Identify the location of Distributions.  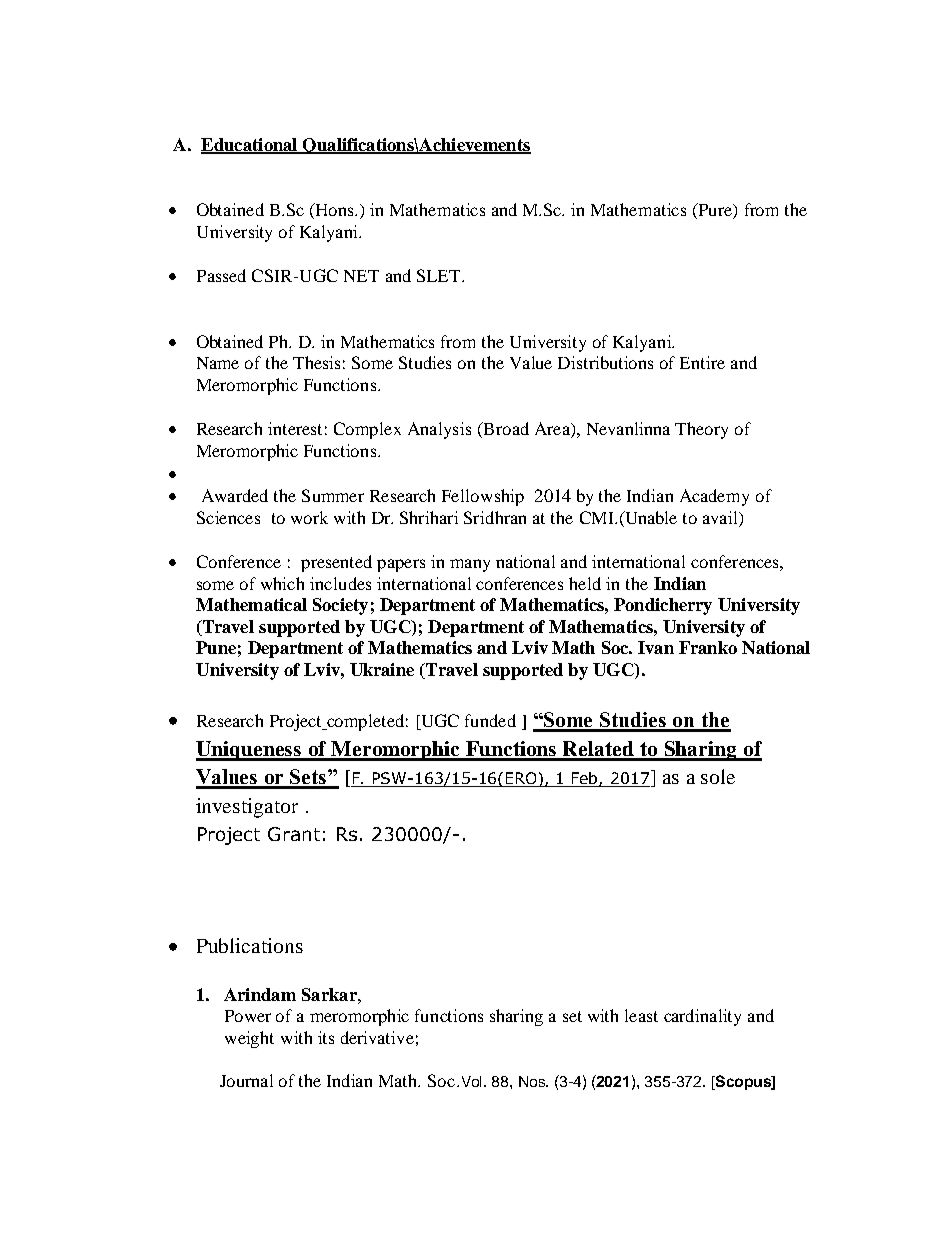
(605, 362).
